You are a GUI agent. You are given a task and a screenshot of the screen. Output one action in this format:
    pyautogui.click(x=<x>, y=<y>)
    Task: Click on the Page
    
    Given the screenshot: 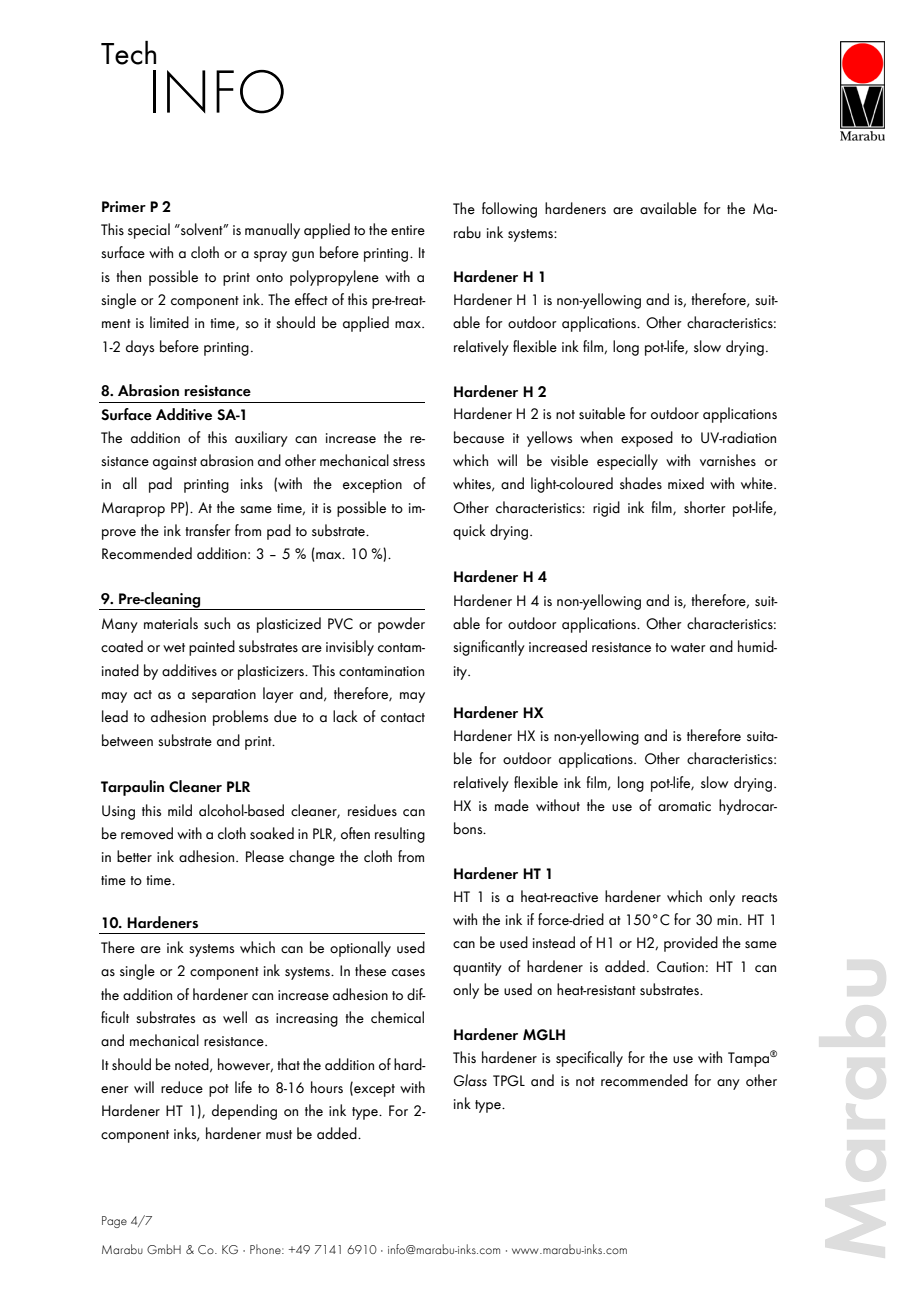 What is the action you would take?
    pyautogui.click(x=114, y=1222)
